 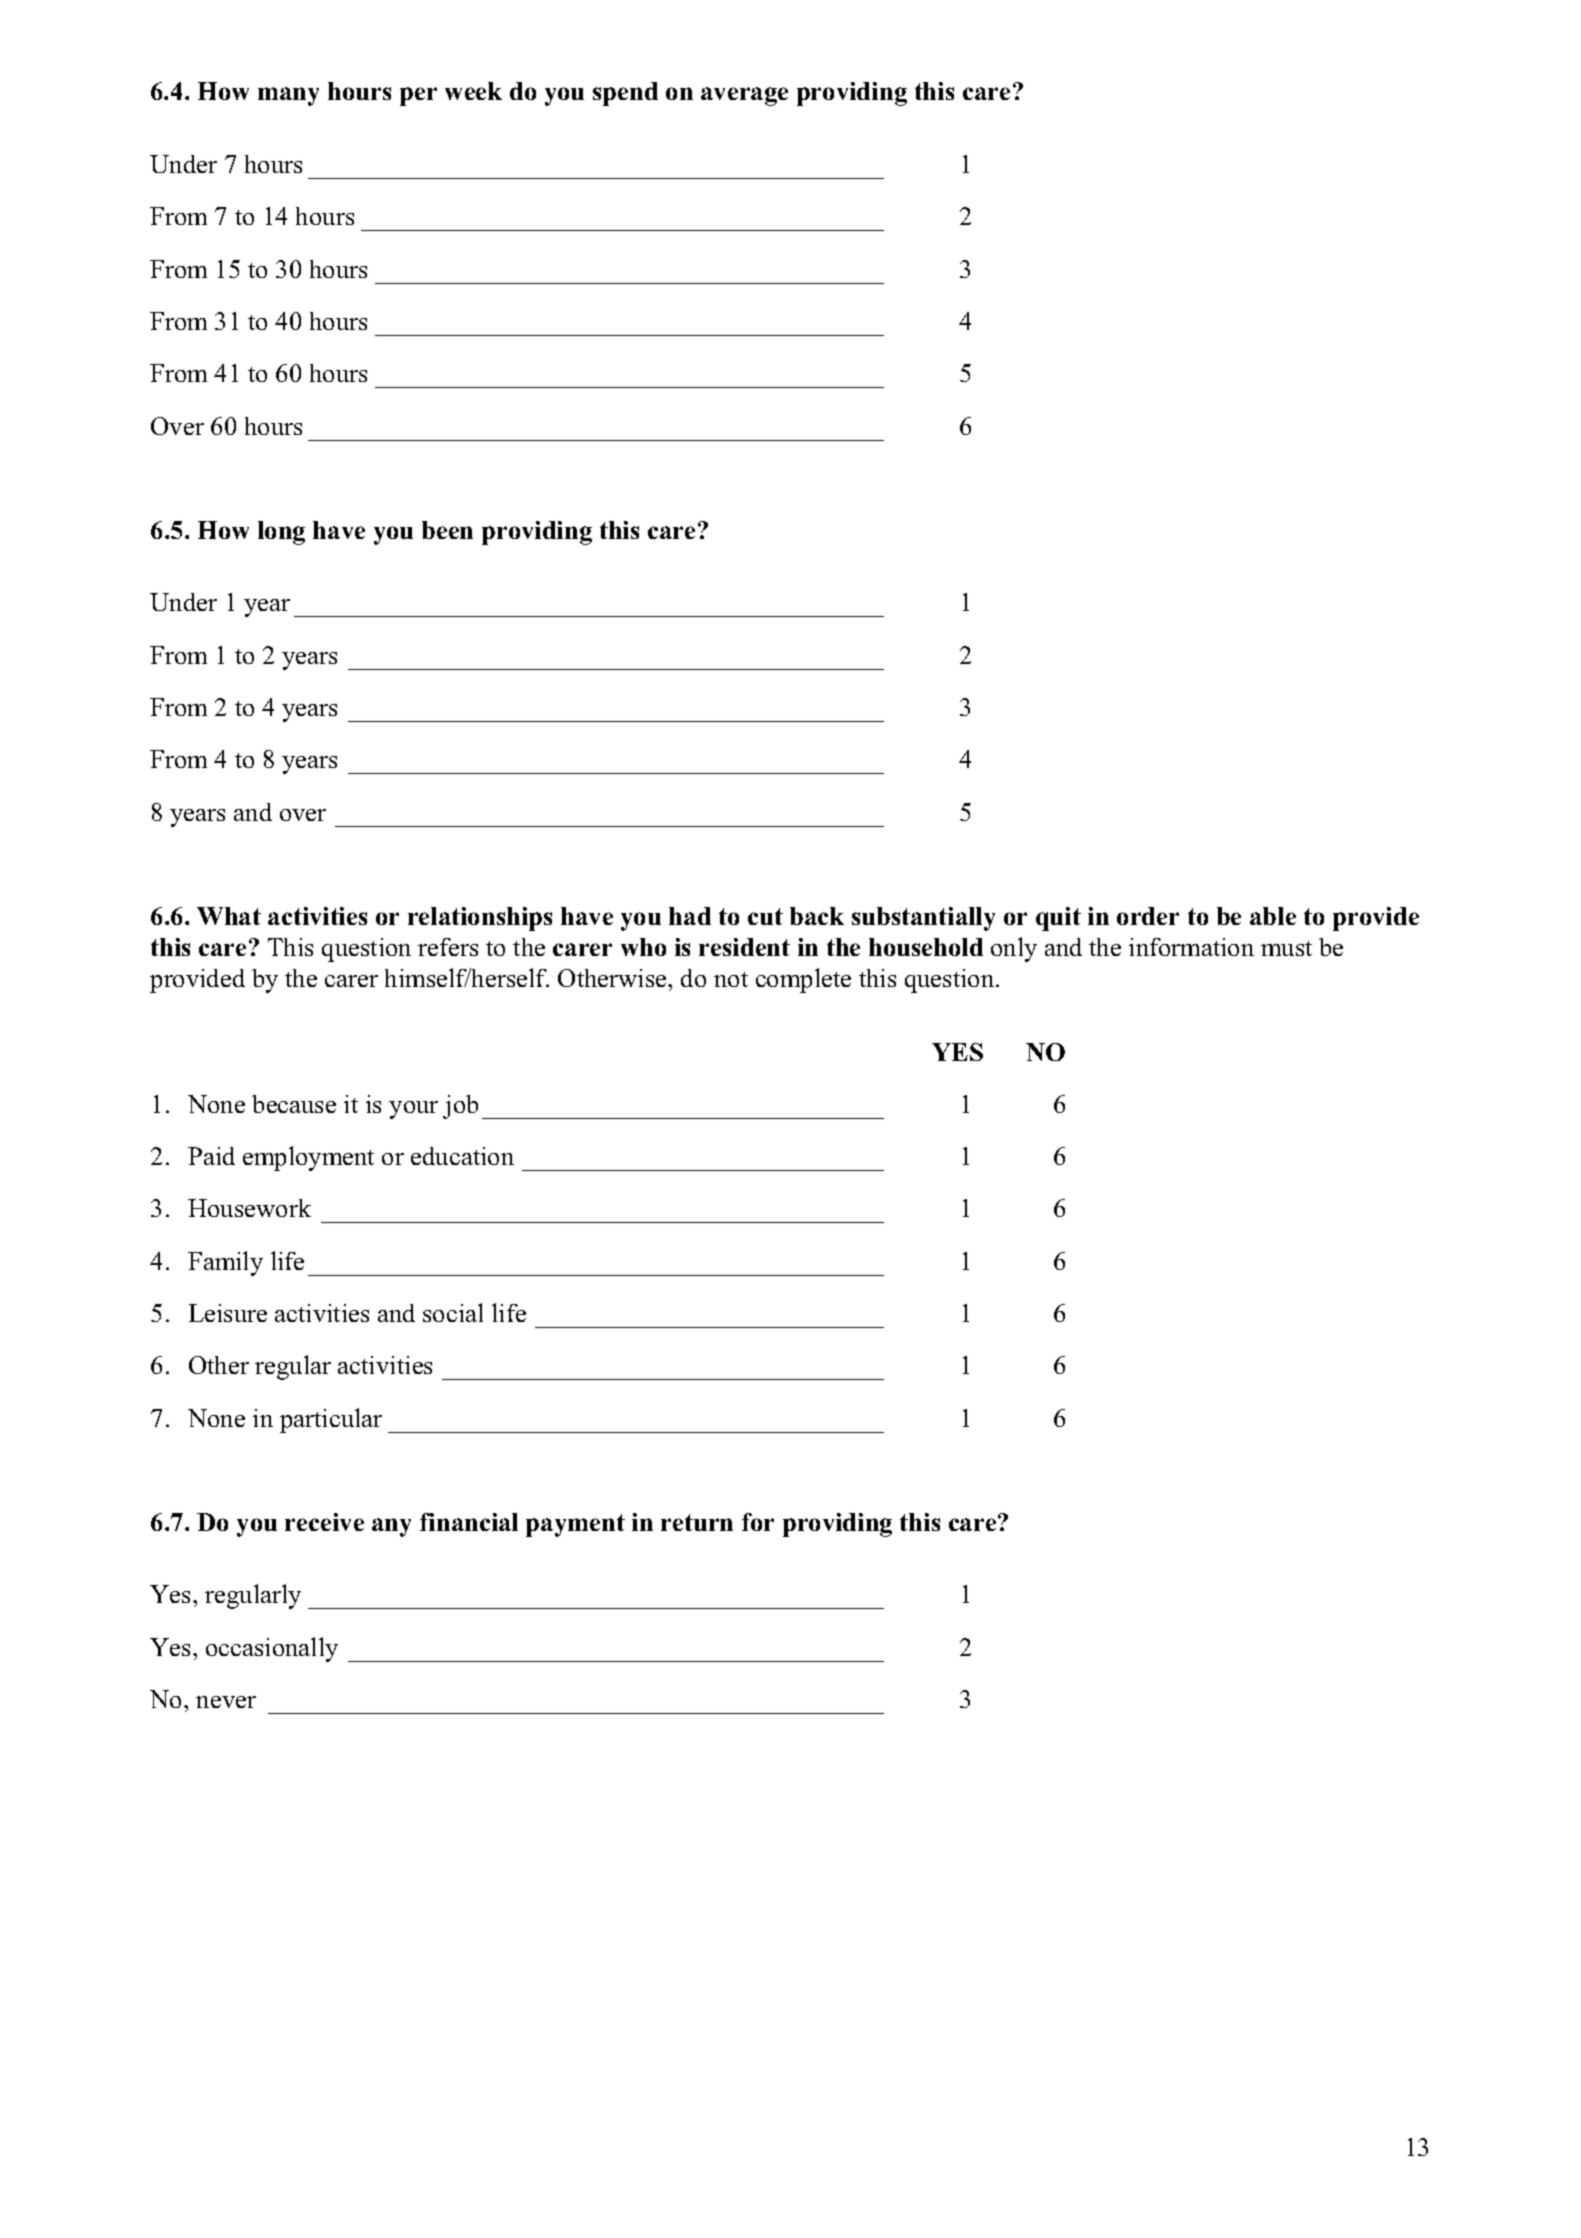 What do you see at coordinates (765, 916) in the document?
I see `cut` at bounding box center [765, 916].
